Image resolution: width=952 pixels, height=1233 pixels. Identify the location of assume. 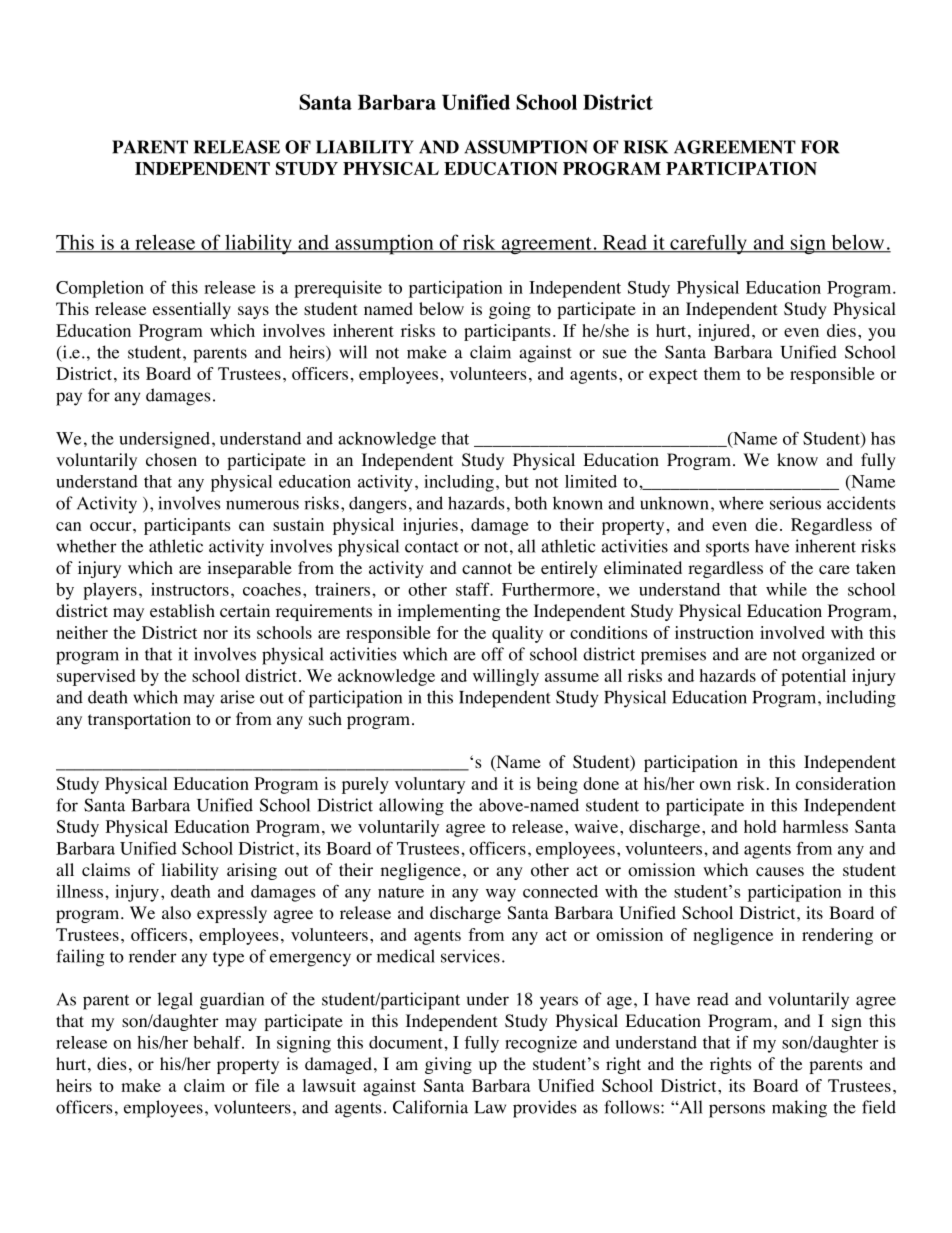
(572, 677).
